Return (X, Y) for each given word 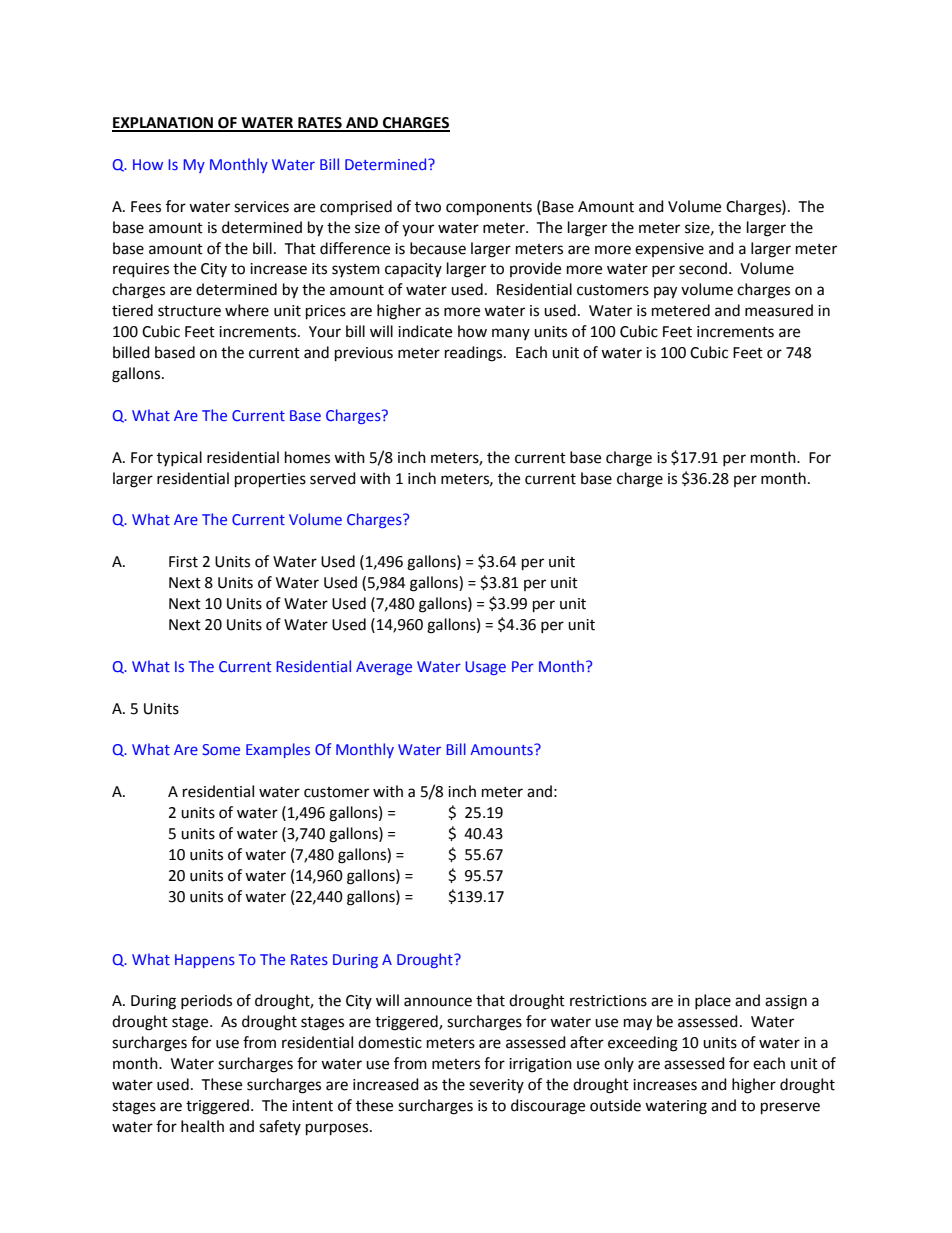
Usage (485, 668)
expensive (669, 250)
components (489, 209)
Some (221, 749)
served (333, 478)
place (713, 1001)
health (202, 1126)
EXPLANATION (163, 124)
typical (179, 458)
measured (779, 310)
